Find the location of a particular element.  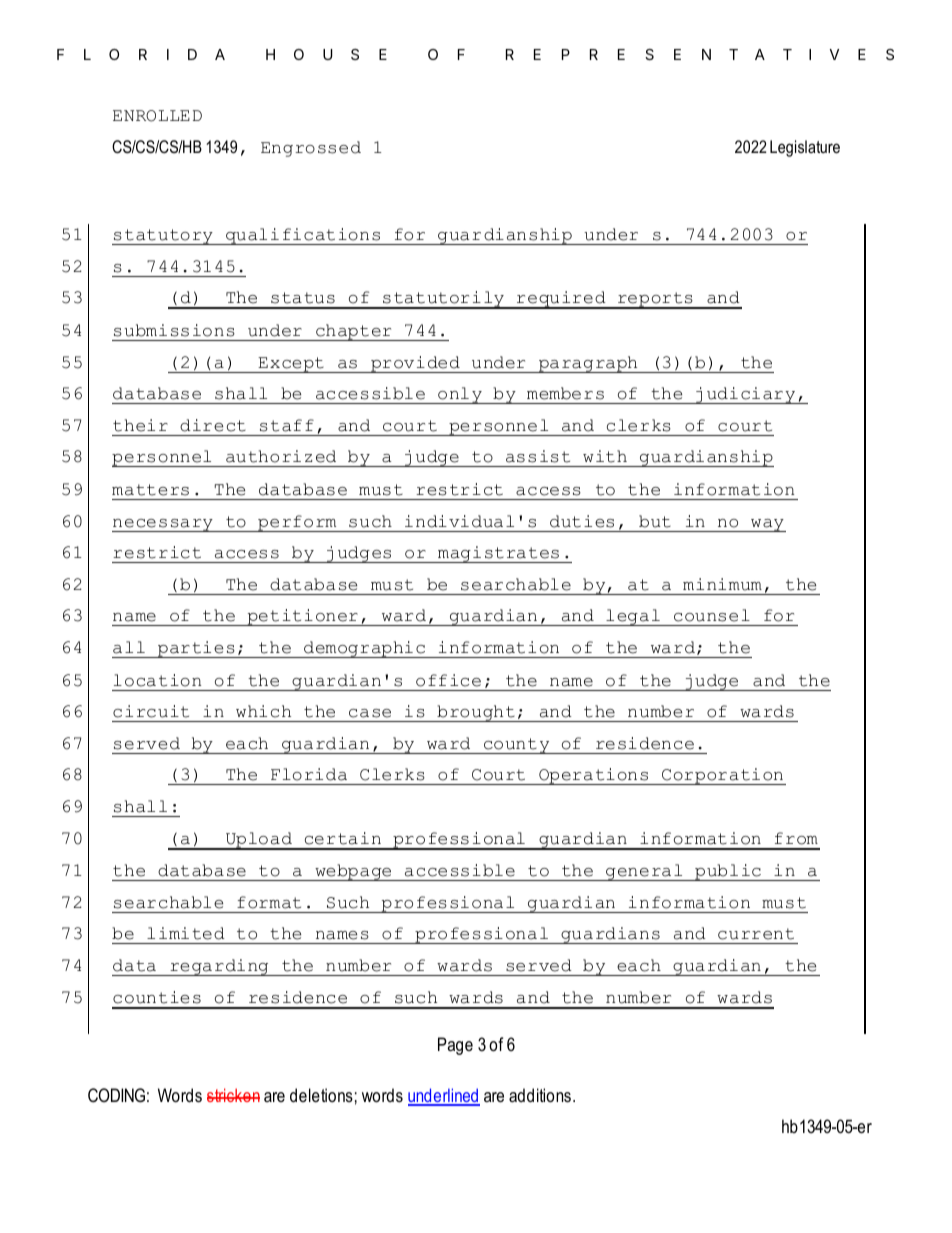

ENROLLED is located at coordinates (157, 116).
